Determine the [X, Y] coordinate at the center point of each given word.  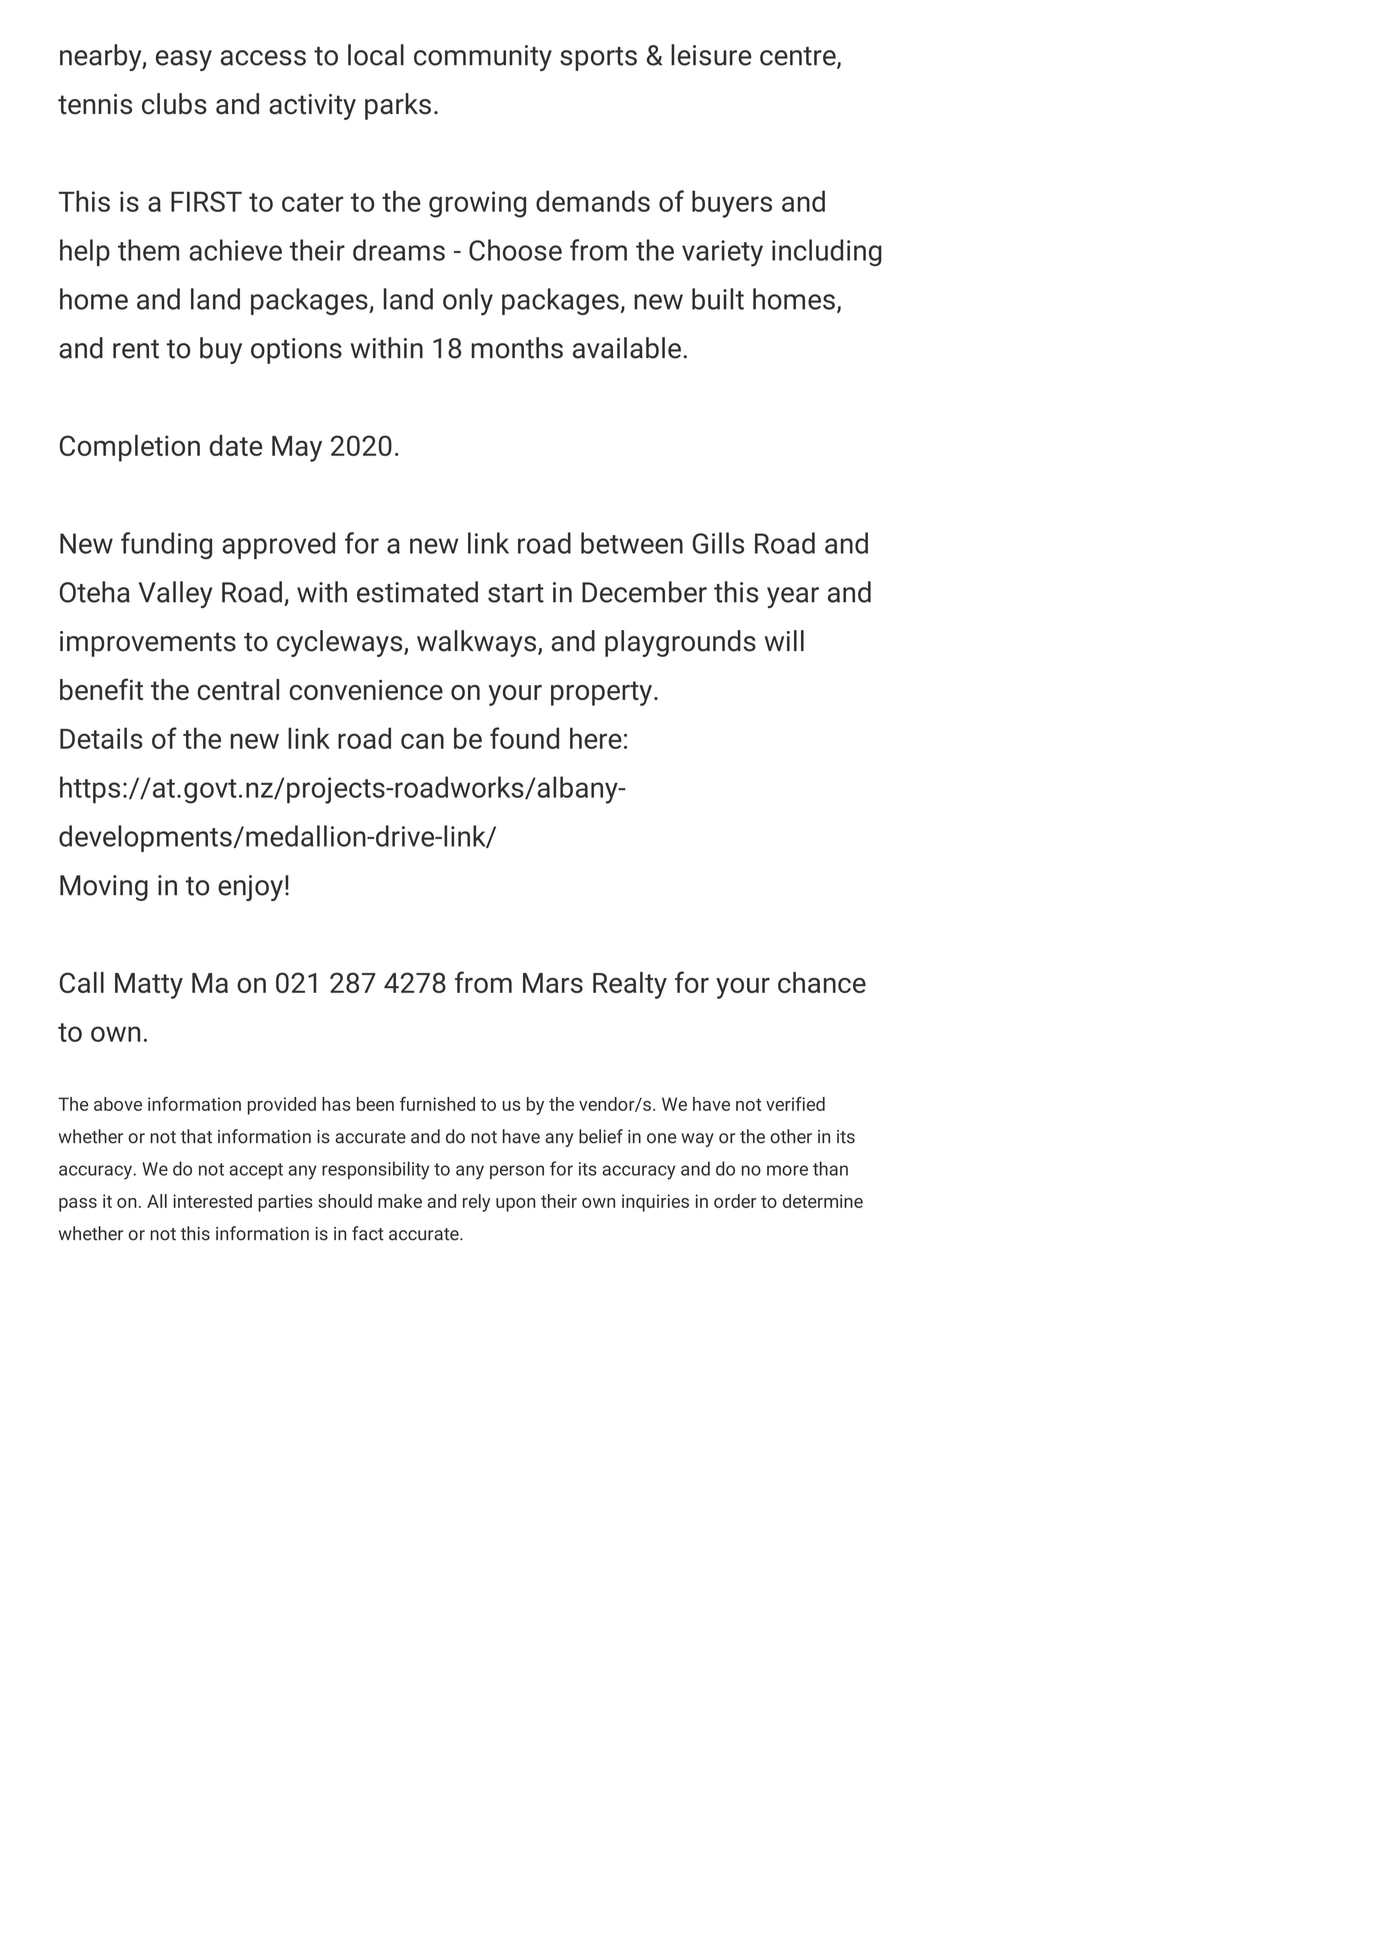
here [596, 738]
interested [212, 1201]
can [422, 741]
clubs [174, 104]
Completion [130, 448]
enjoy [250, 888]
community [483, 58]
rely [476, 1203]
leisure [711, 55]
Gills [718, 543]
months [517, 348]
